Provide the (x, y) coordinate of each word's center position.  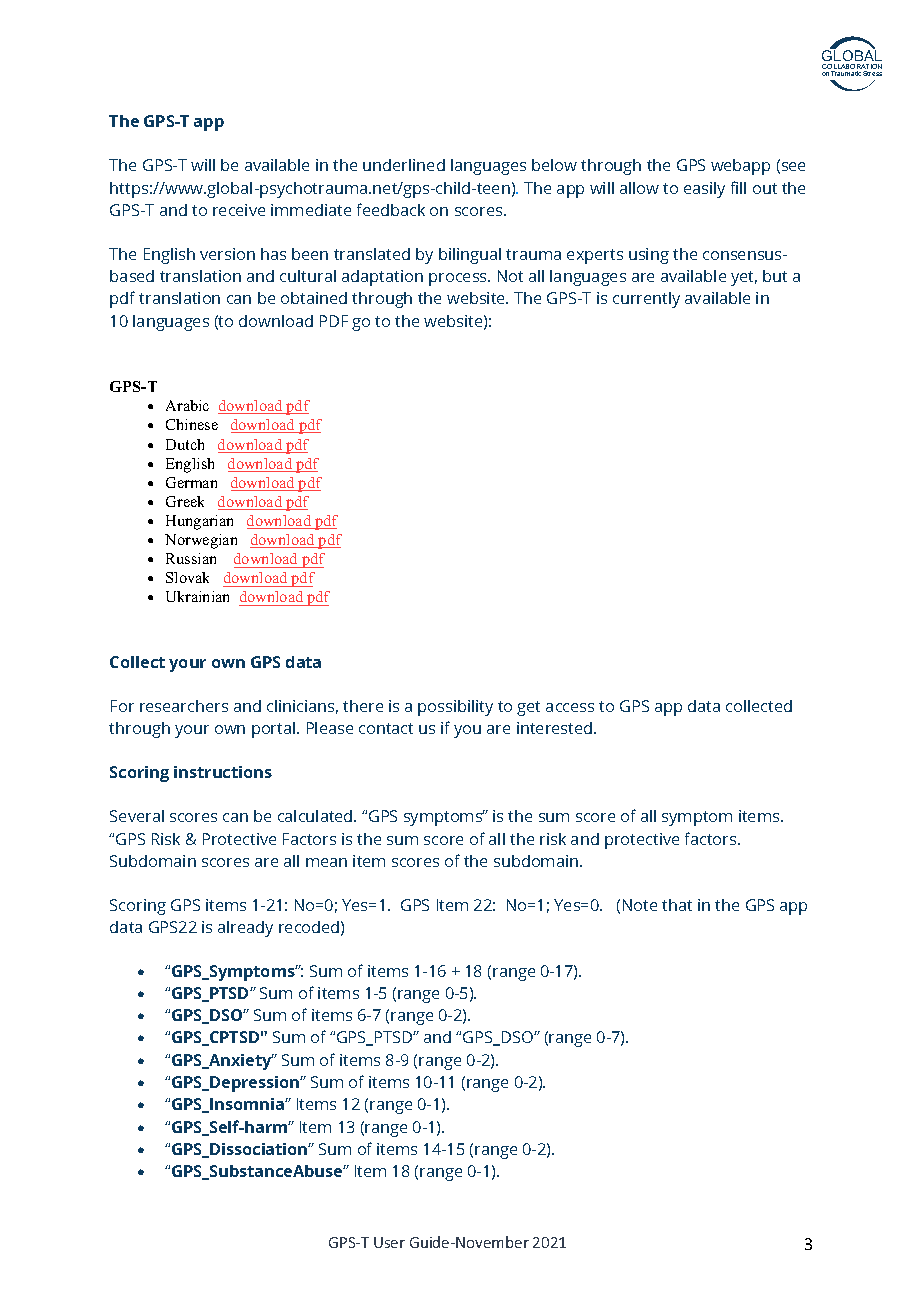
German (191, 482)
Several (137, 816)
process (459, 279)
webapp (740, 167)
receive (239, 210)
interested (556, 728)
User (389, 1242)
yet (744, 278)
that (677, 905)
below (554, 165)
